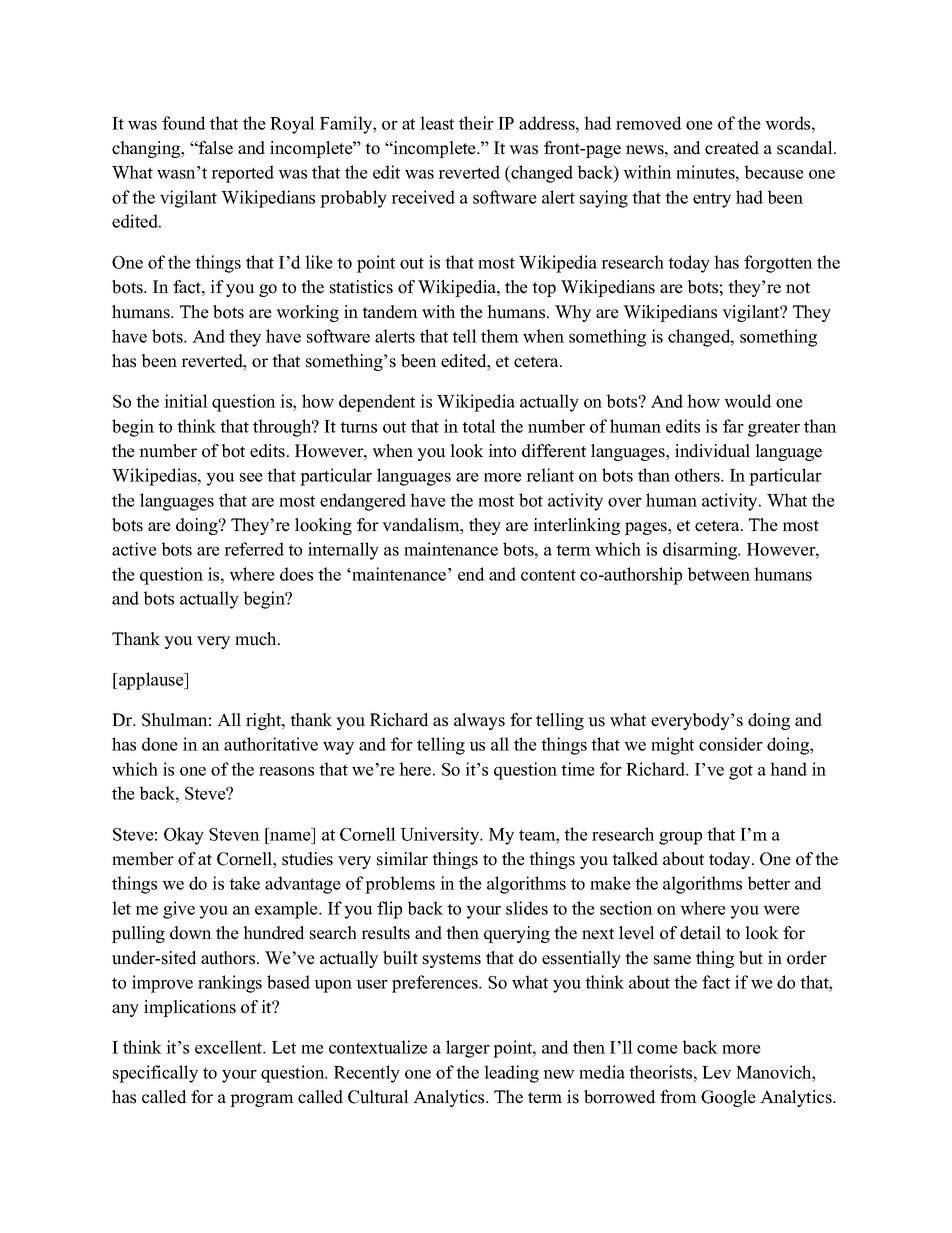 This screenshot has width=952, height=1233. Describe the element at coordinates (548, 575) in the screenshot. I see `content` at that location.
